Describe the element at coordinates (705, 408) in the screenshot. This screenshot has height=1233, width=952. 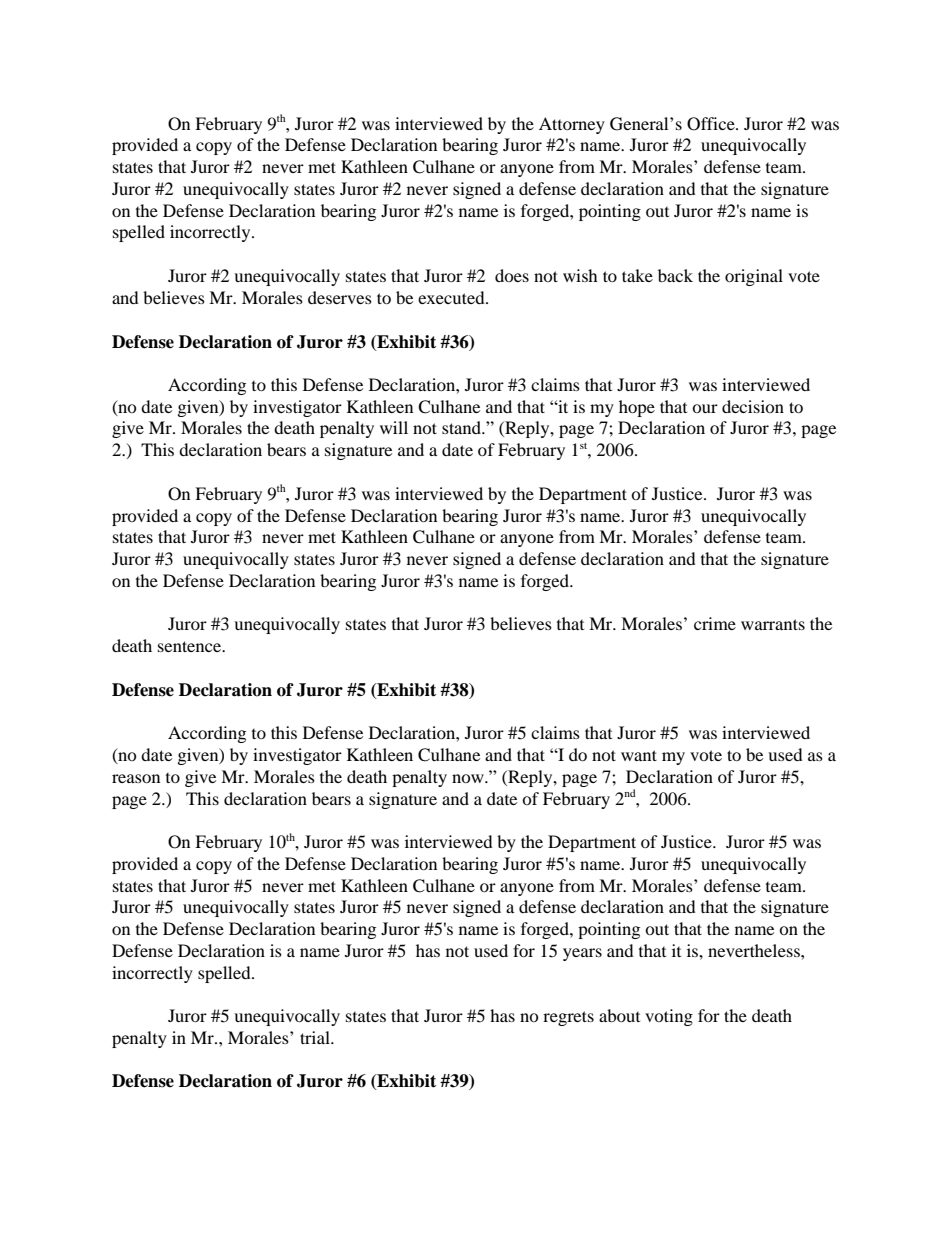
I see `our` at that location.
